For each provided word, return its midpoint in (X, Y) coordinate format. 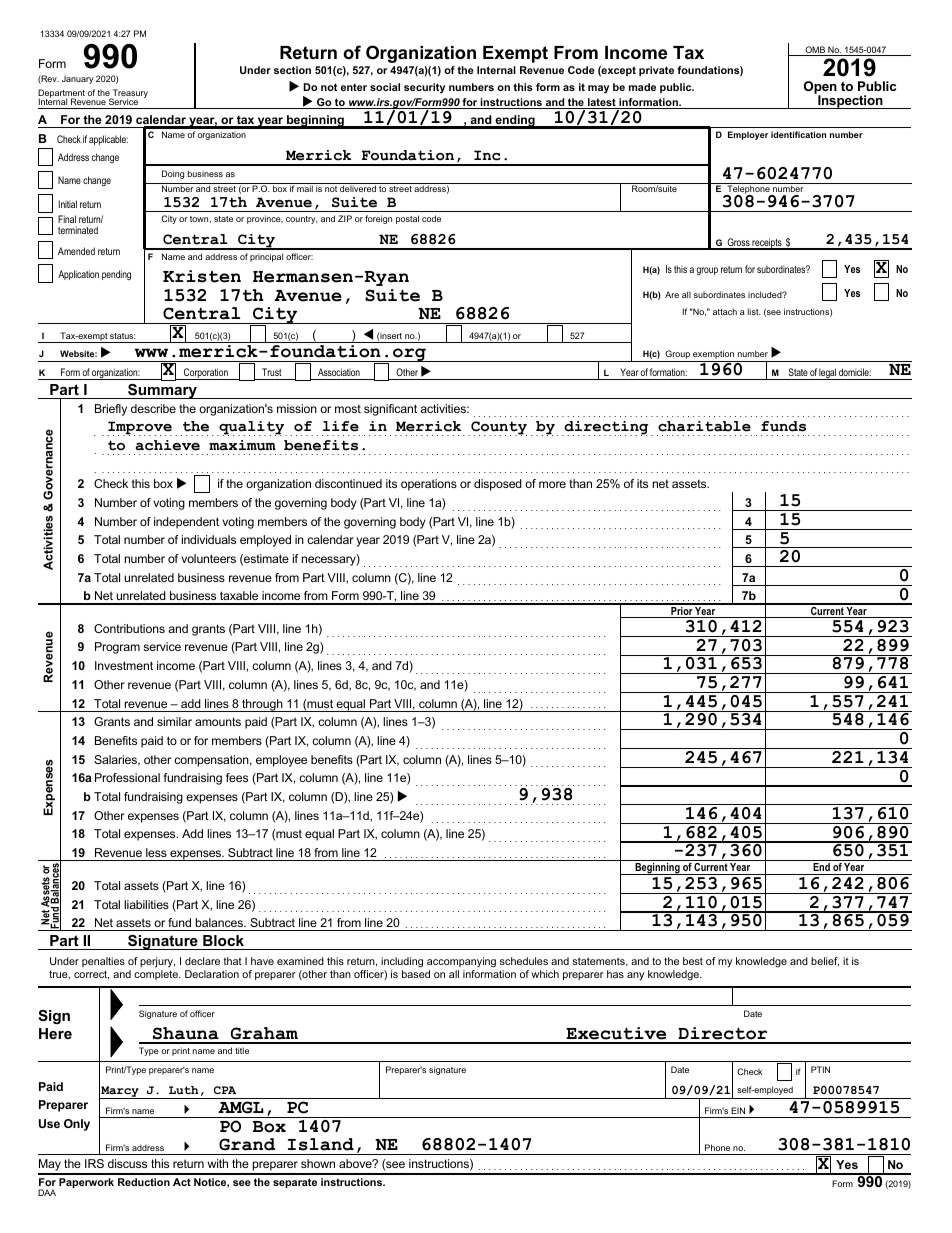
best (693, 961)
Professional (127, 777)
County (498, 428)
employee (281, 761)
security (424, 88)
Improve (140, 428)
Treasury (129, 95)
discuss (127, 1163)
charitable (704, 426)
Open (820, 89)
